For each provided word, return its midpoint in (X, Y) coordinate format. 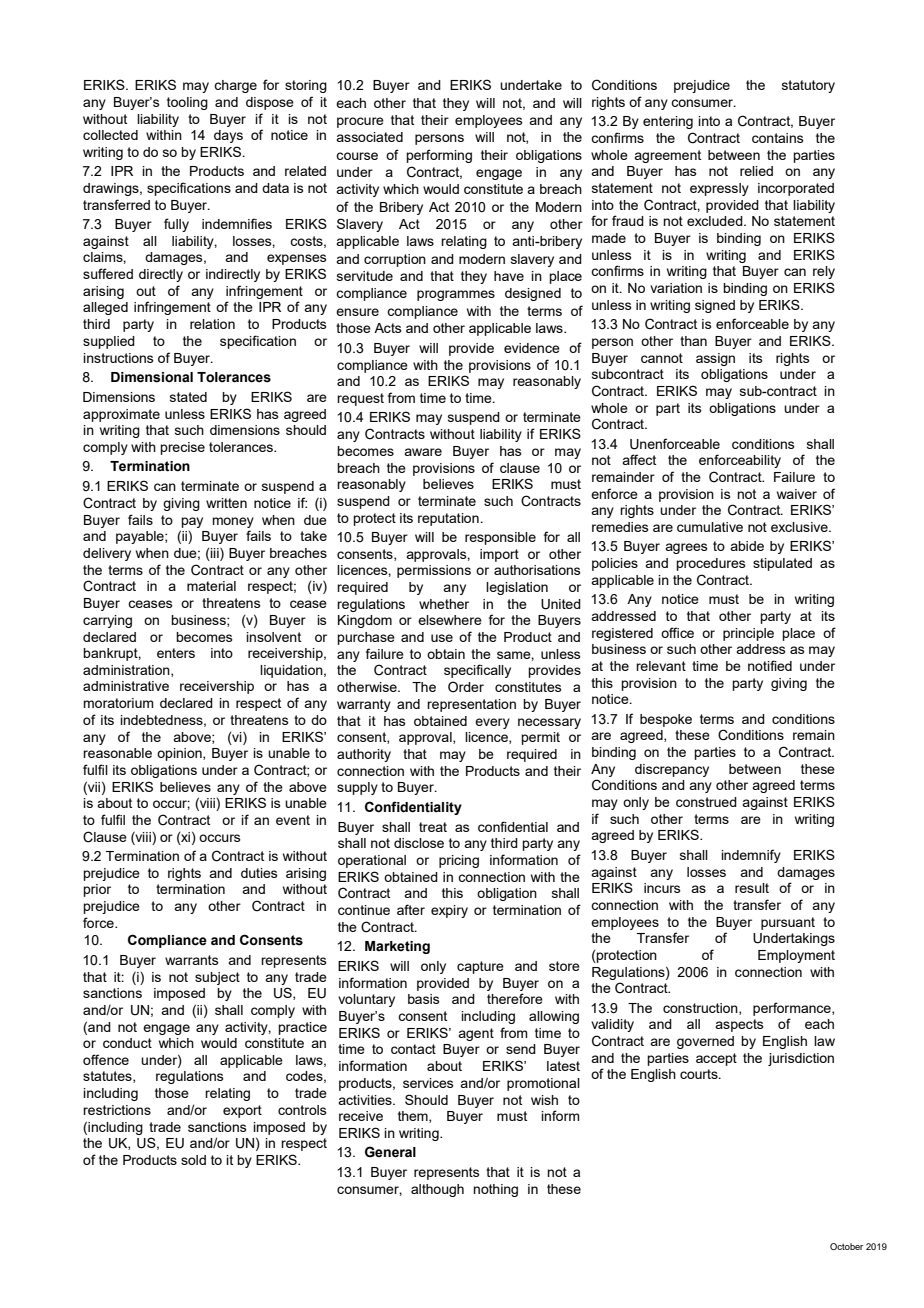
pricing (459, 861)
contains (778, 138)
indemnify (751, 856)
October (846, 1246)
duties (259, 873)
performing (439, 156)
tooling (187, 103)
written (226, 503)
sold (193, 1160)
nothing (495, 1190)
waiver (797, 494)
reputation (449, 519)
